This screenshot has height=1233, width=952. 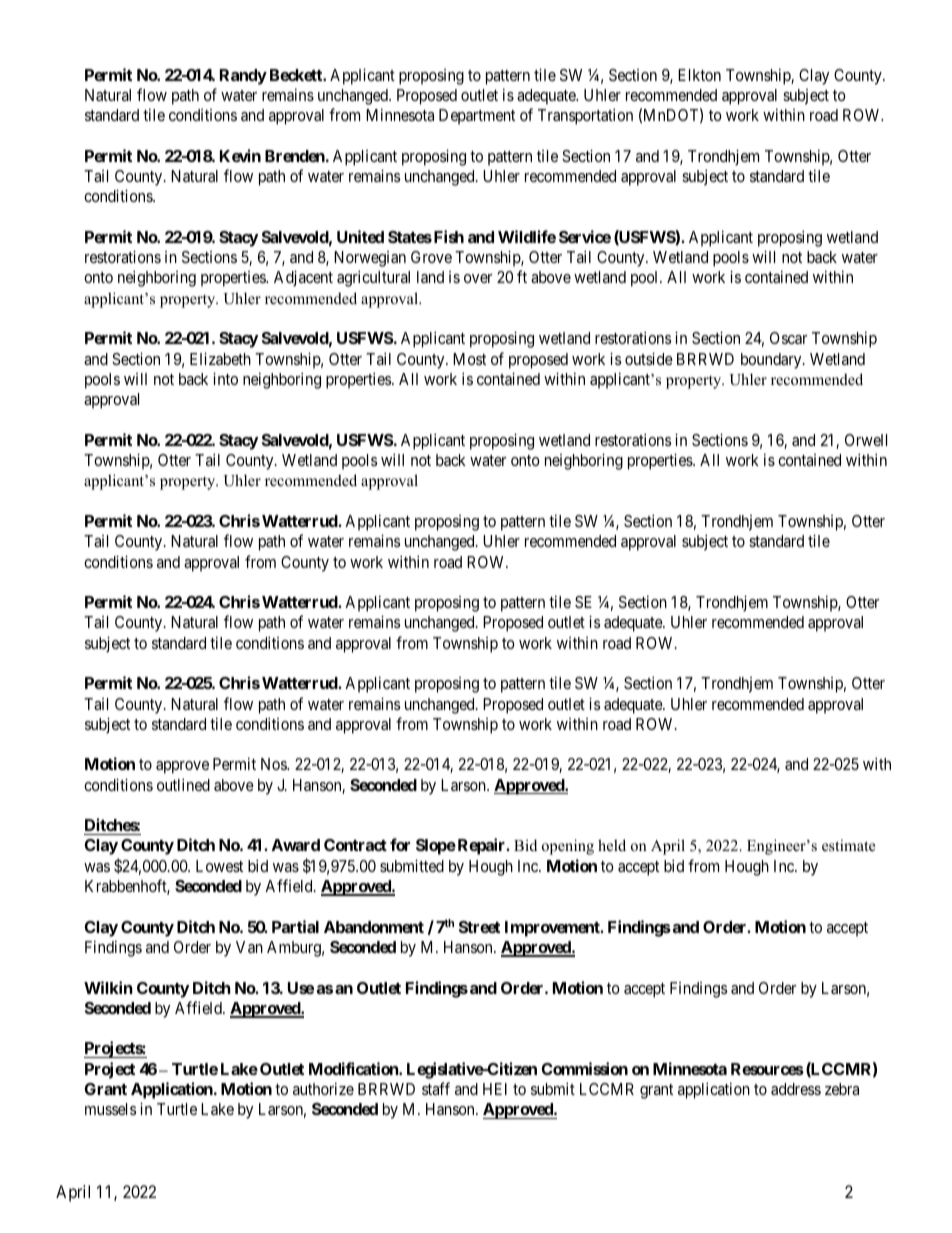 I want to click on Orwell, so click(x=866, y=440).
